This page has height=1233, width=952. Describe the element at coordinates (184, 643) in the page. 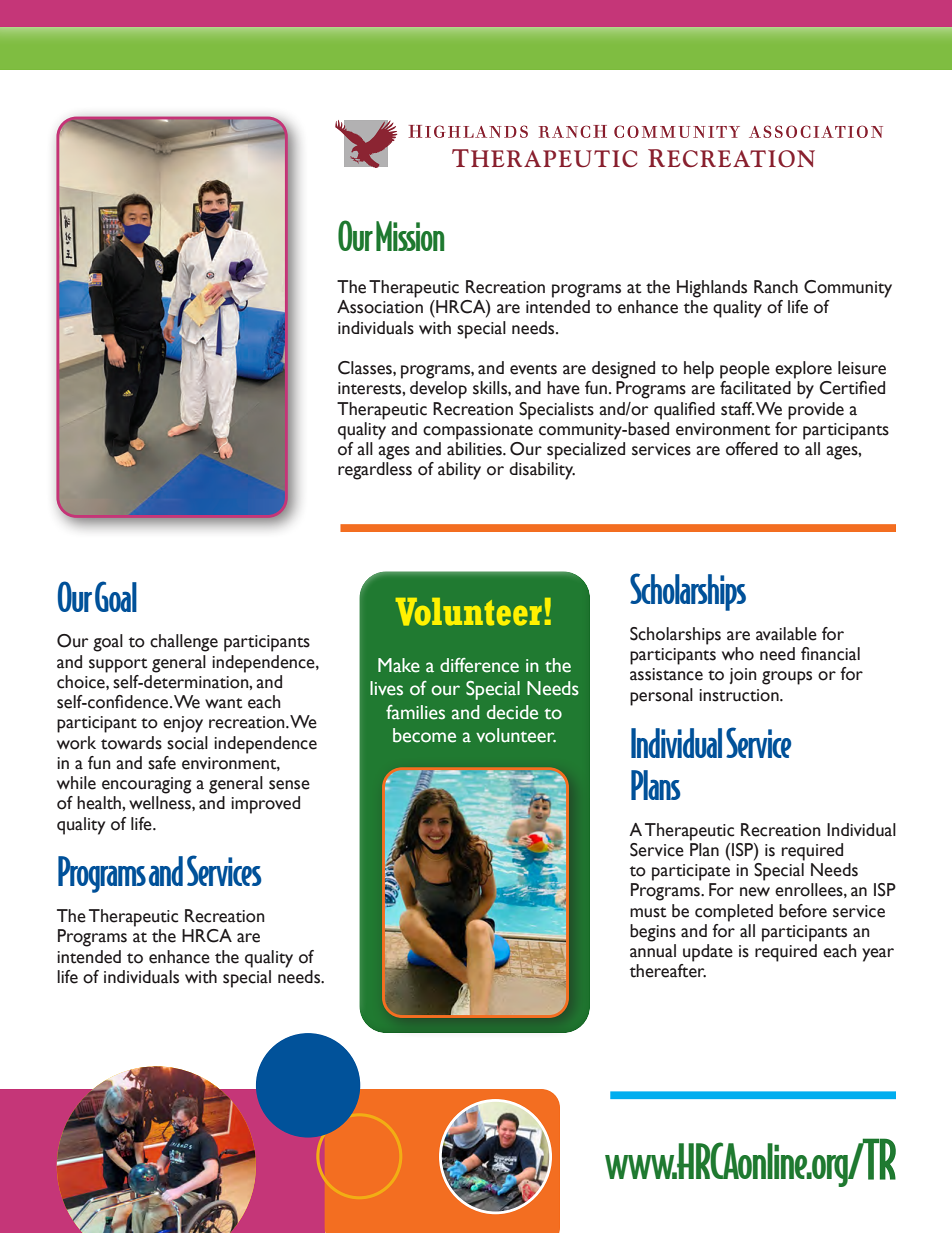

I see `challenge` at that location.
